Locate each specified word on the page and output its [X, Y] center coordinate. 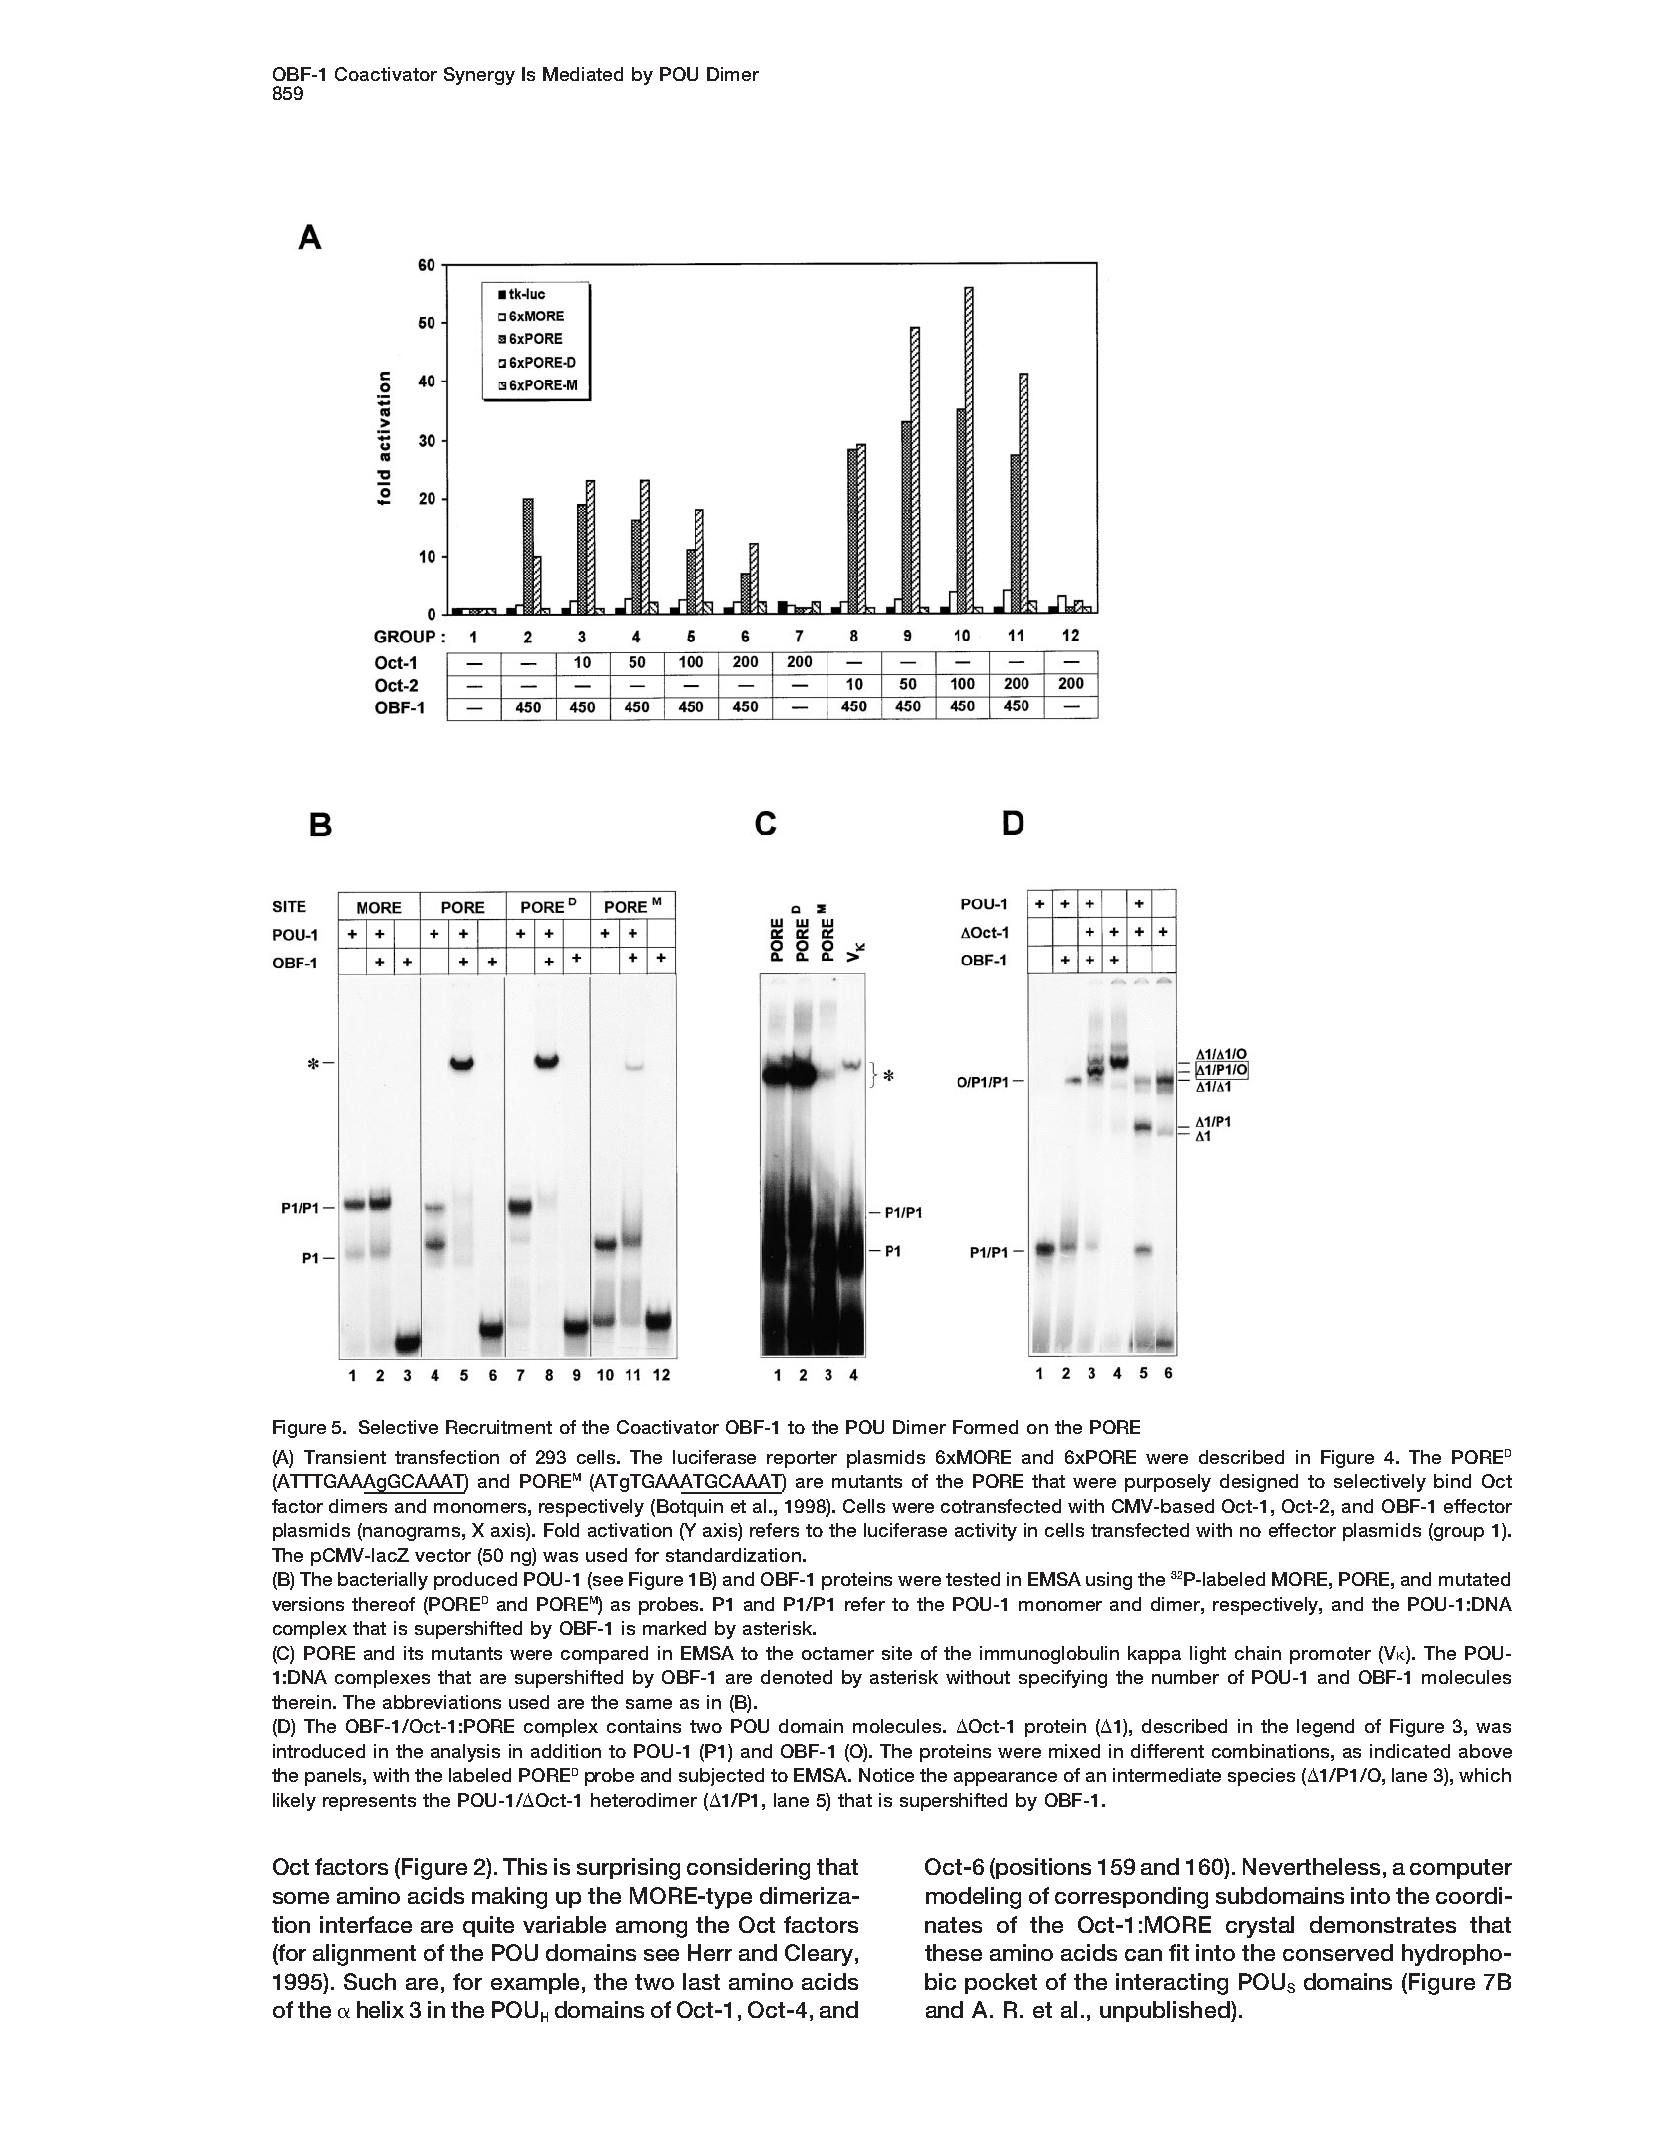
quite [488, 1926]
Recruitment [499, 1427]
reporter [802, 1459]
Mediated [583, 74]
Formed [985, 1427]
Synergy [479, 76]
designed [1259, 1483]
